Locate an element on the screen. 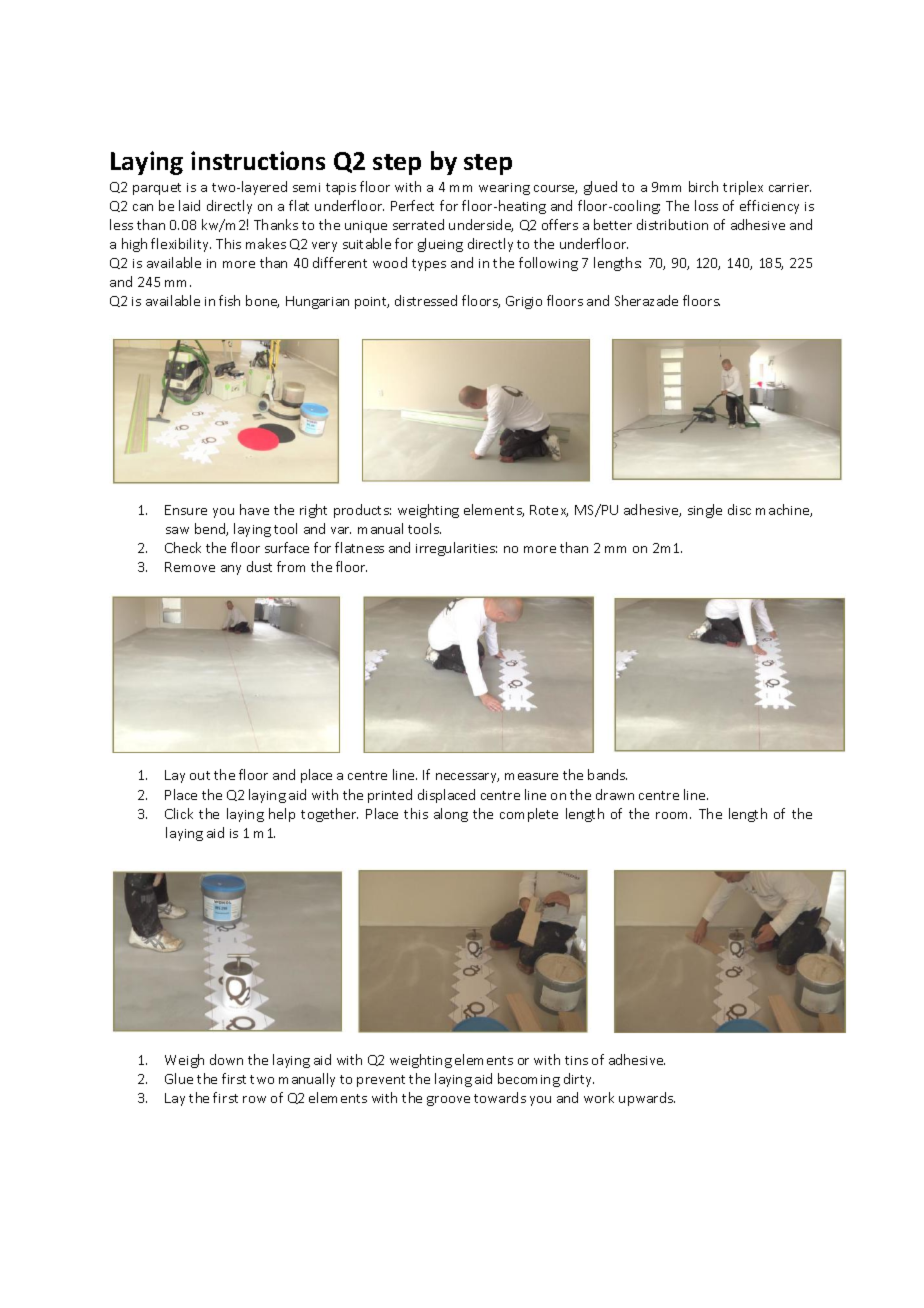  upwards is located at coordinates (647, 1099).
